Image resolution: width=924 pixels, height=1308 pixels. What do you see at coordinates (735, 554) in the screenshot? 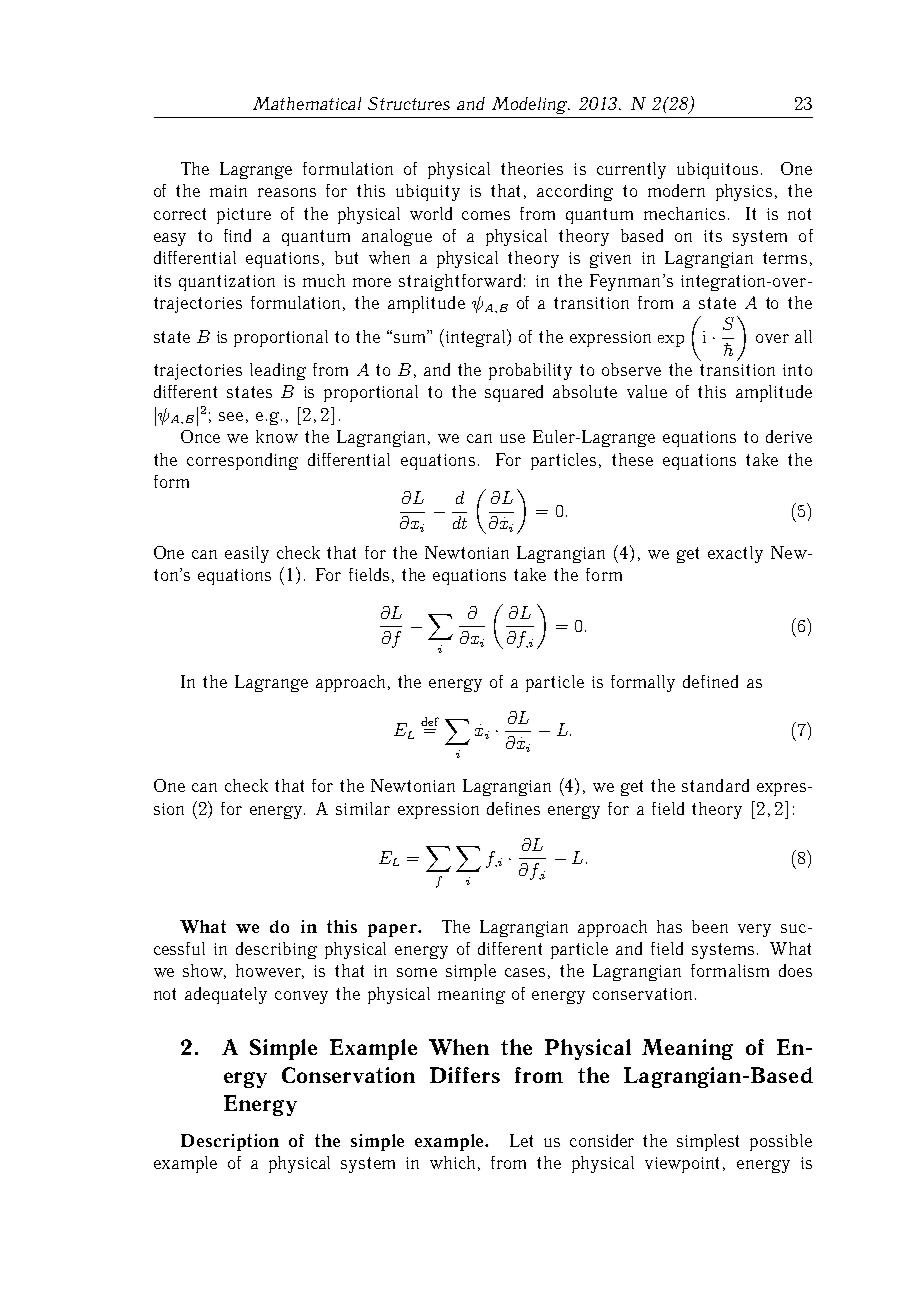
I see `exactly` at bounding box center [735, 554].
